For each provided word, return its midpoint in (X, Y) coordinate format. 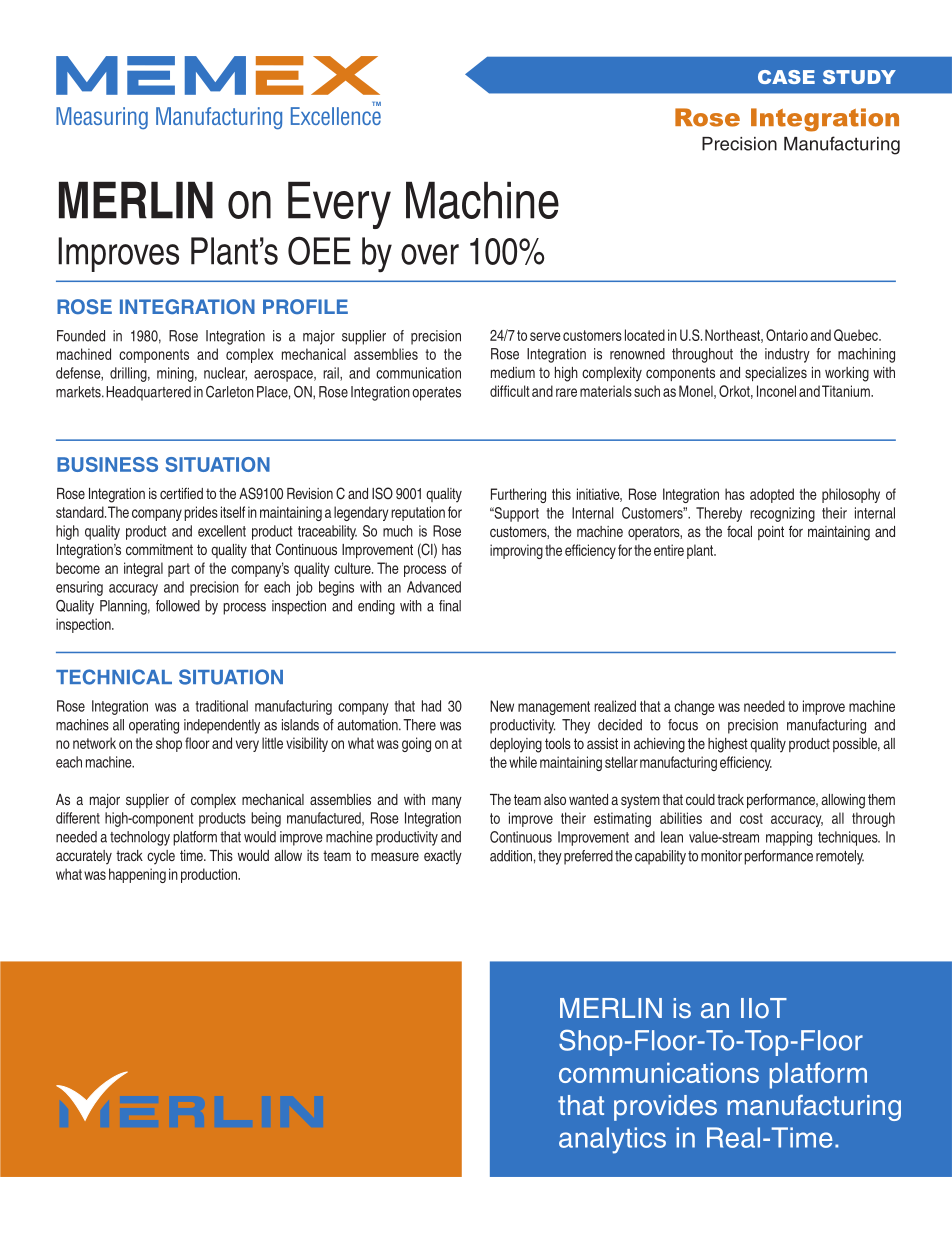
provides (665, 1108)
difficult (509, 391)
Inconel (776, 391)
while (523, 762)
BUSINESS (107, 464)
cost (751, 818)
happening (137, 875)
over (430, 254)
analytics (612, 1140)
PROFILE (305, 306)
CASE (786, 77)
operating (154, 726)
